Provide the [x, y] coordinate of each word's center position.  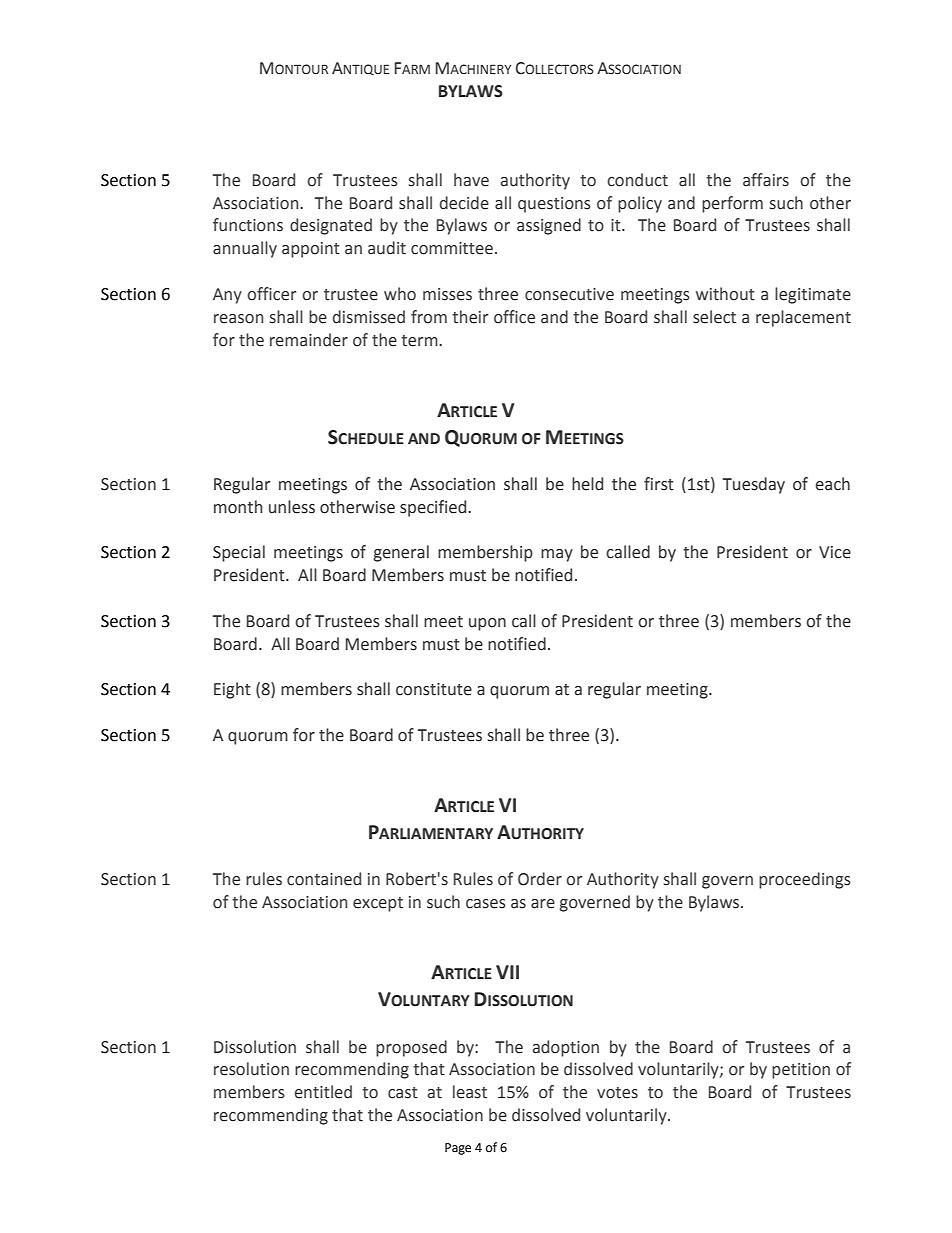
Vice [835, 552]
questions [554, 205]
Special [239, 553]
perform [732, 204]
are [543, 904]
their [470, 317]
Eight [232, 690]
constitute [434, 689]
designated [331, 226]
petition [801, 1071]
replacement [803, 318]
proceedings [805, 880]
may [557, 555]
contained [324, 879]
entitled [323, 1092]
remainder [309, 340]
